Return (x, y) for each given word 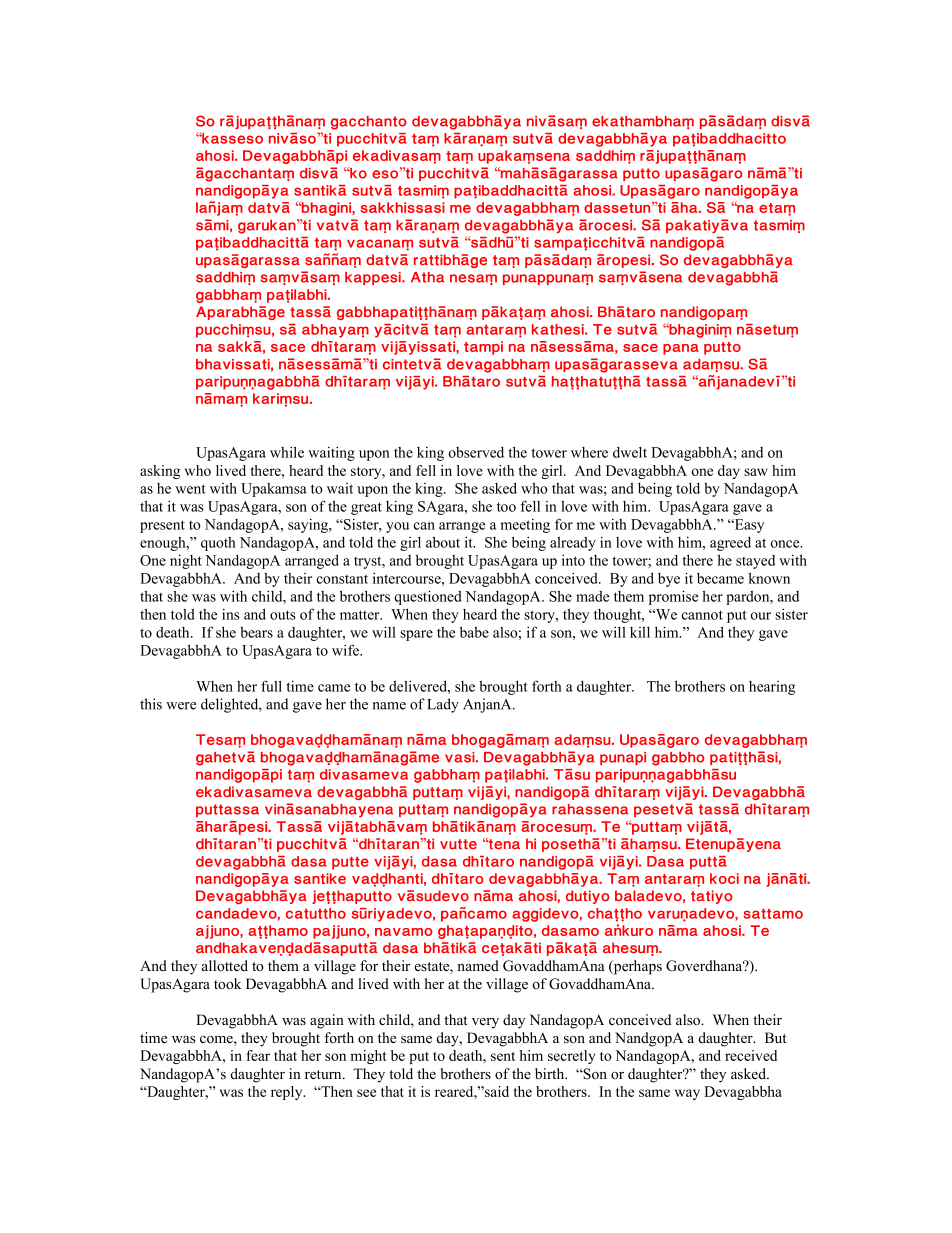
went (190, 489)
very (485, 1023)
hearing (772, 688)
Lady (443, 705)
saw (756, 472)
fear (258, 1055)
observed (476, 452)
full (271, 686)
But (776, 1037)
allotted (225, 965)
